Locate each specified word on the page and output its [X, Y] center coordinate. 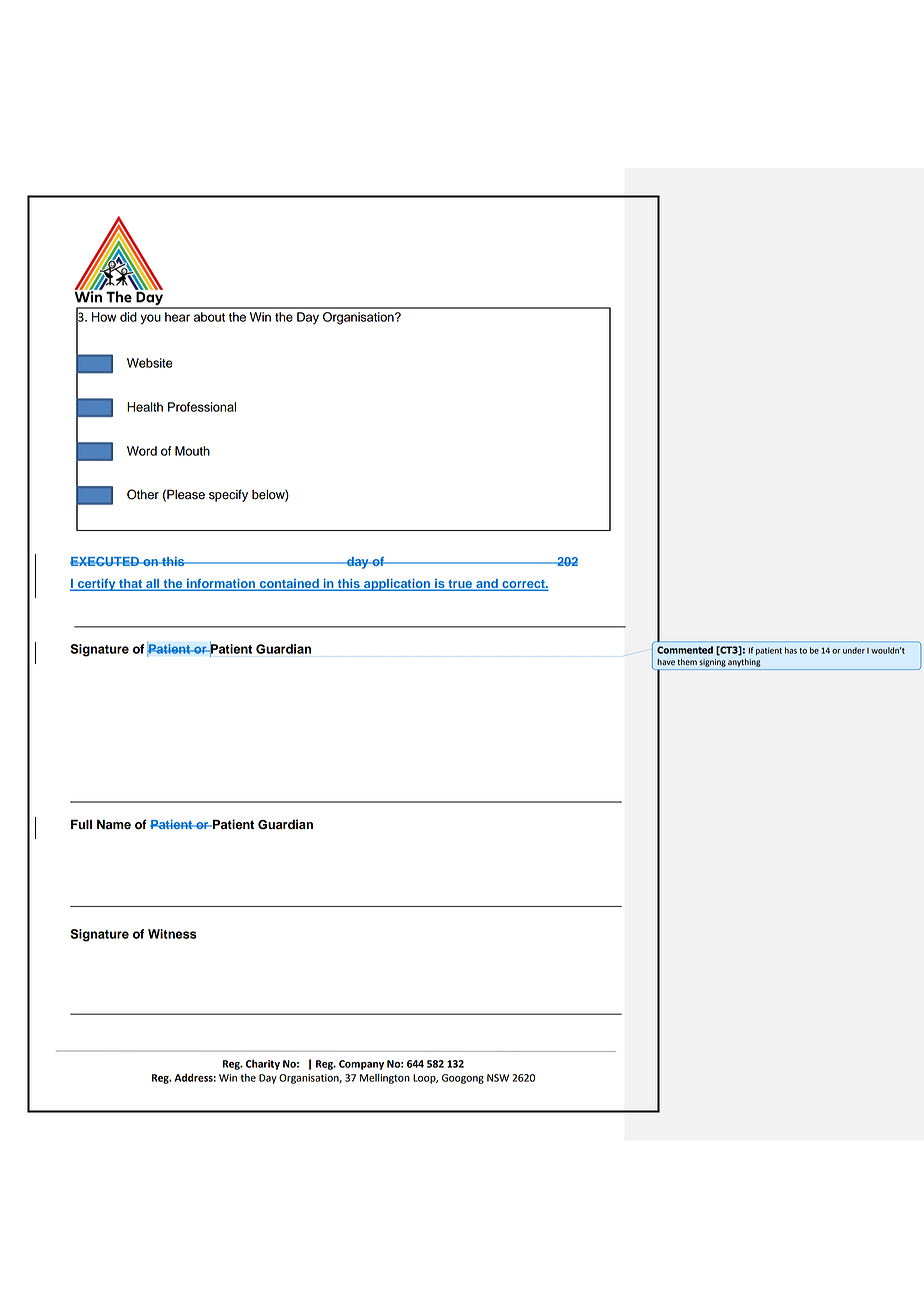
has [791, 650]
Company [361, 1065]
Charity [263, 1064]
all [153, 585]
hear [177, 317]
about [209, 317]
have [666, 662]
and [487, 585]
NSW [498, 1078]
